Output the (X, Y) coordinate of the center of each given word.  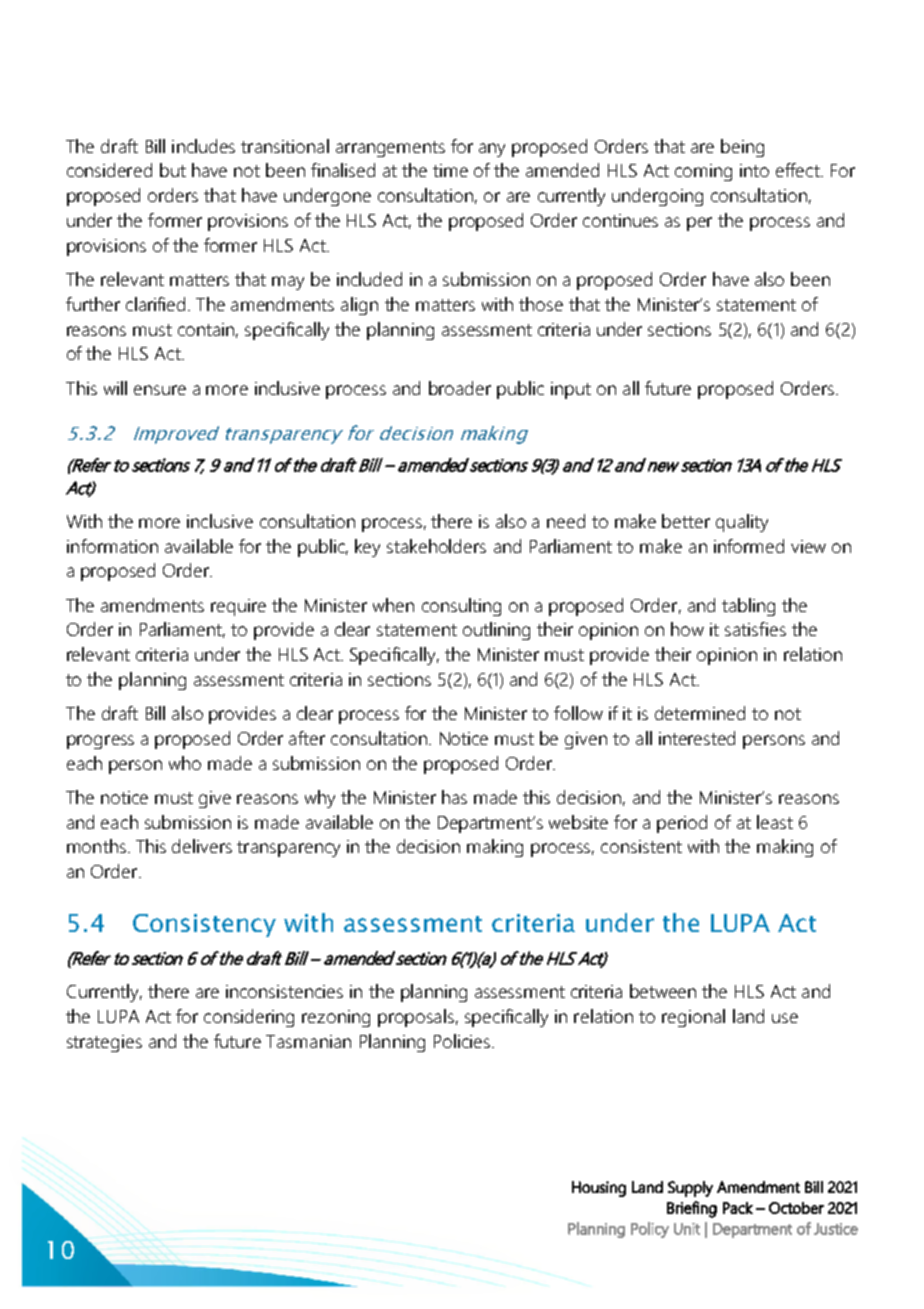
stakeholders (436, 546)
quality (742, 523)
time (450, 170)
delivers (202, 846)
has (454, 797)
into (754, 170)
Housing (599, 1189)
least (775, 822)
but (173, 170)
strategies (104, 1043)
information (112, 546)
